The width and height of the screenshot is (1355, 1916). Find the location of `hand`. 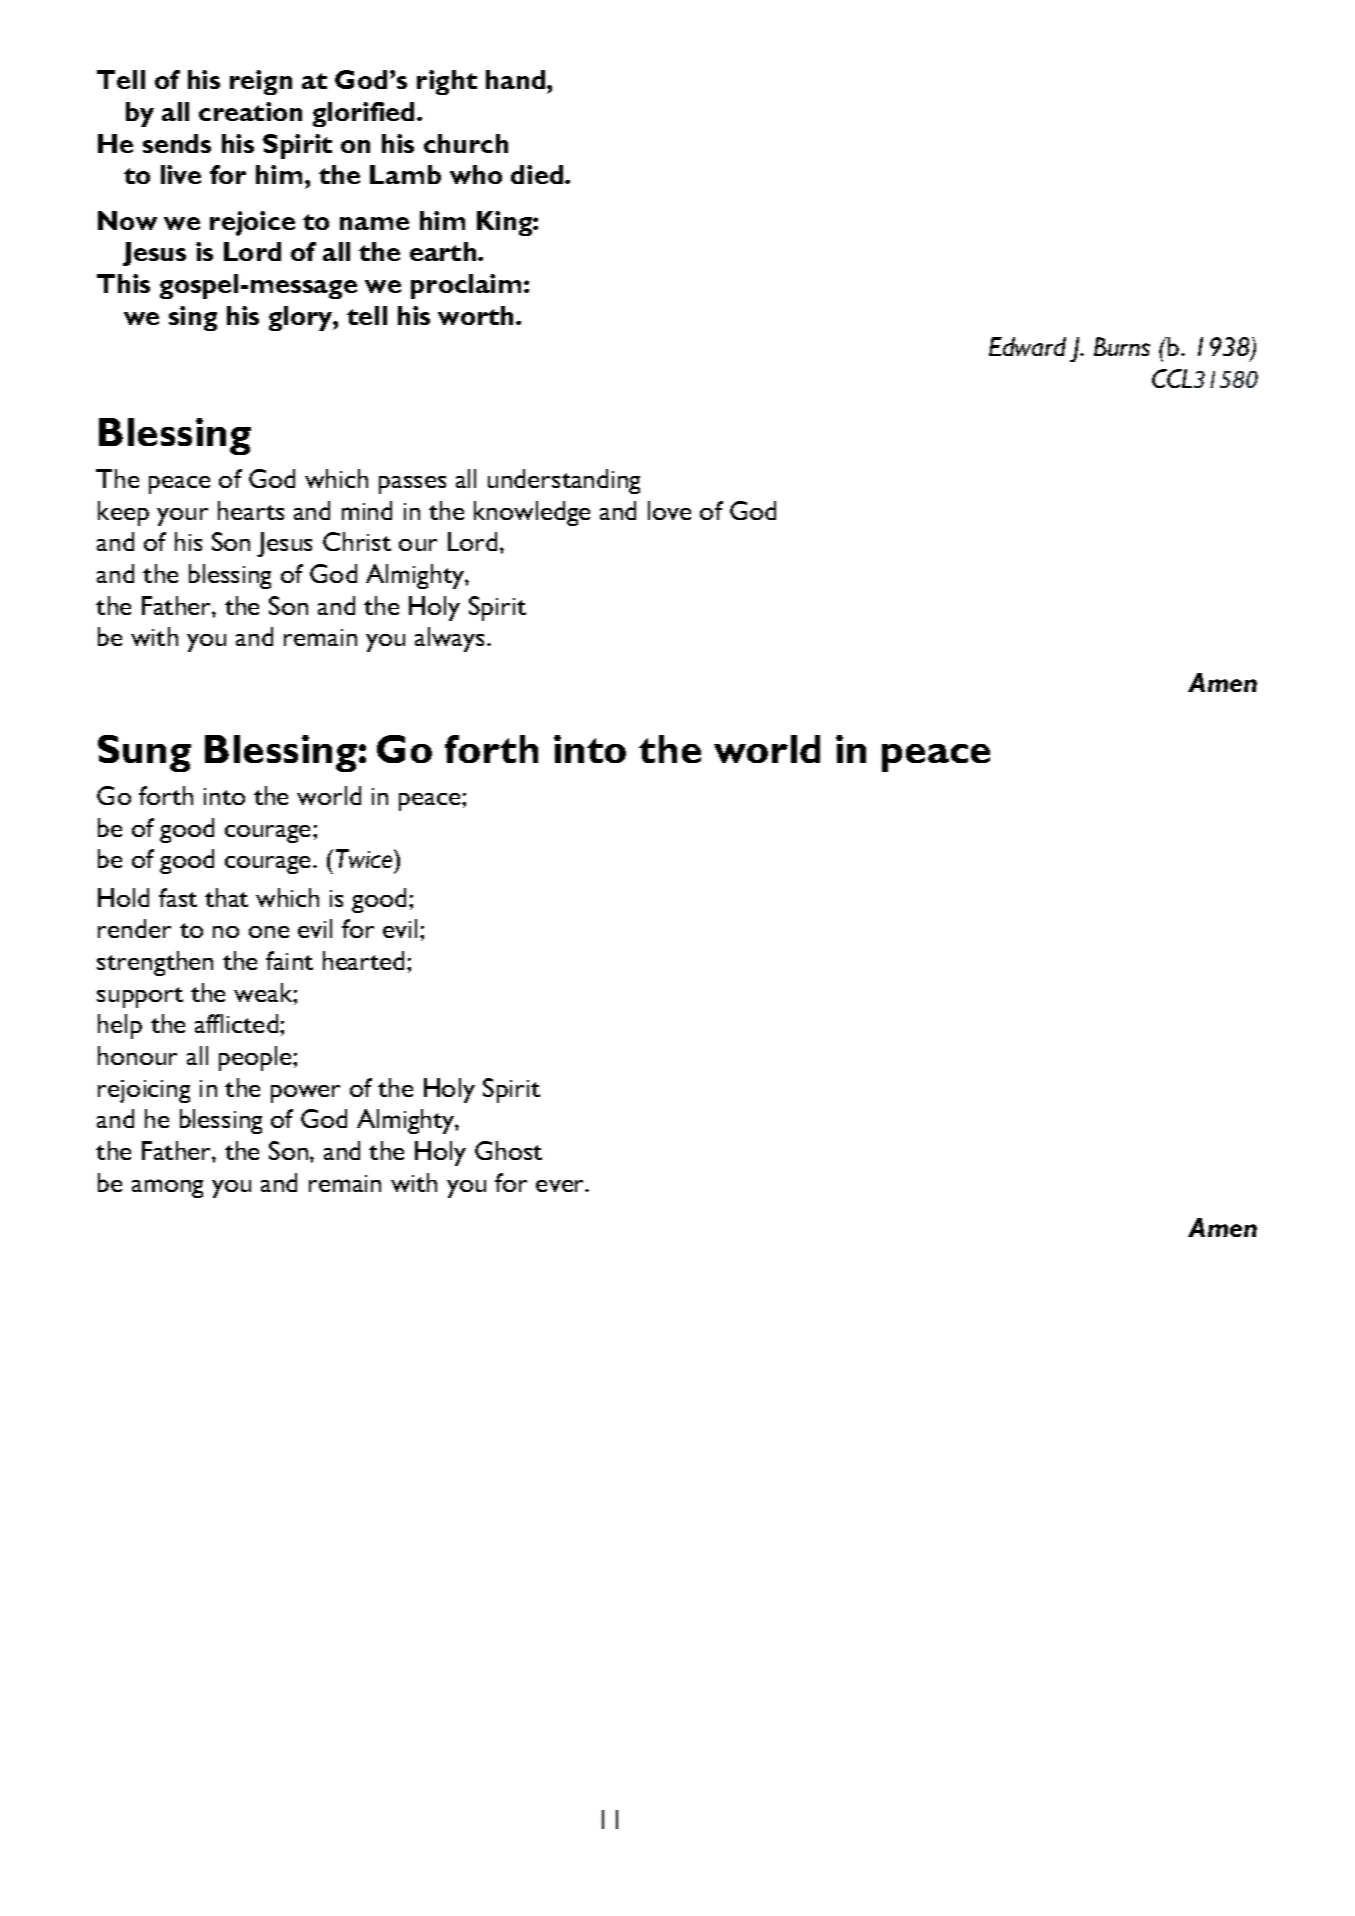

hand is located at coordinates (517, 79).
